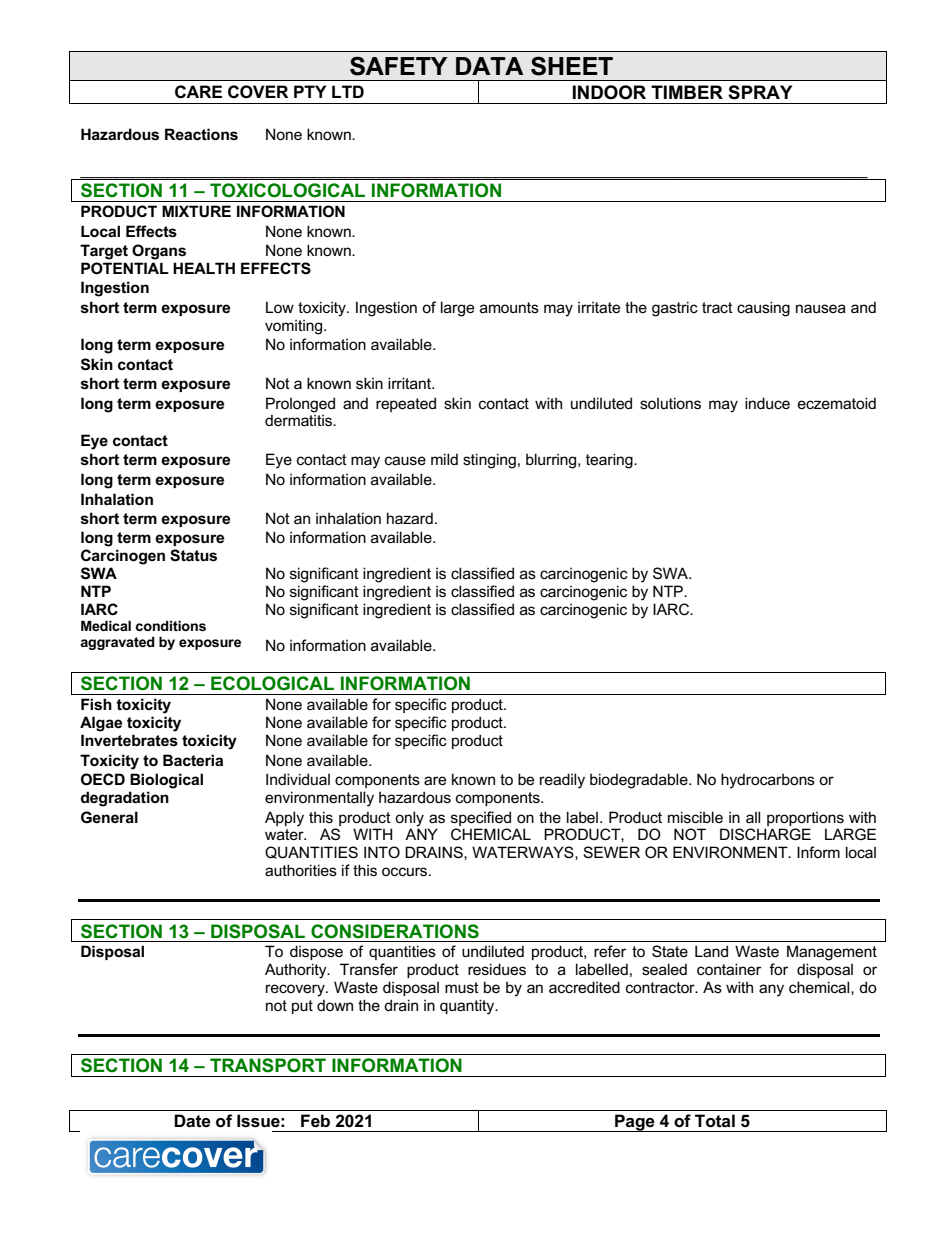 The height and width of the screenshot is (1233, 952). What do you see at coordinates (760, 92) in the screenshot?
I see `SPRAY` at bounding box center [760, 92].
